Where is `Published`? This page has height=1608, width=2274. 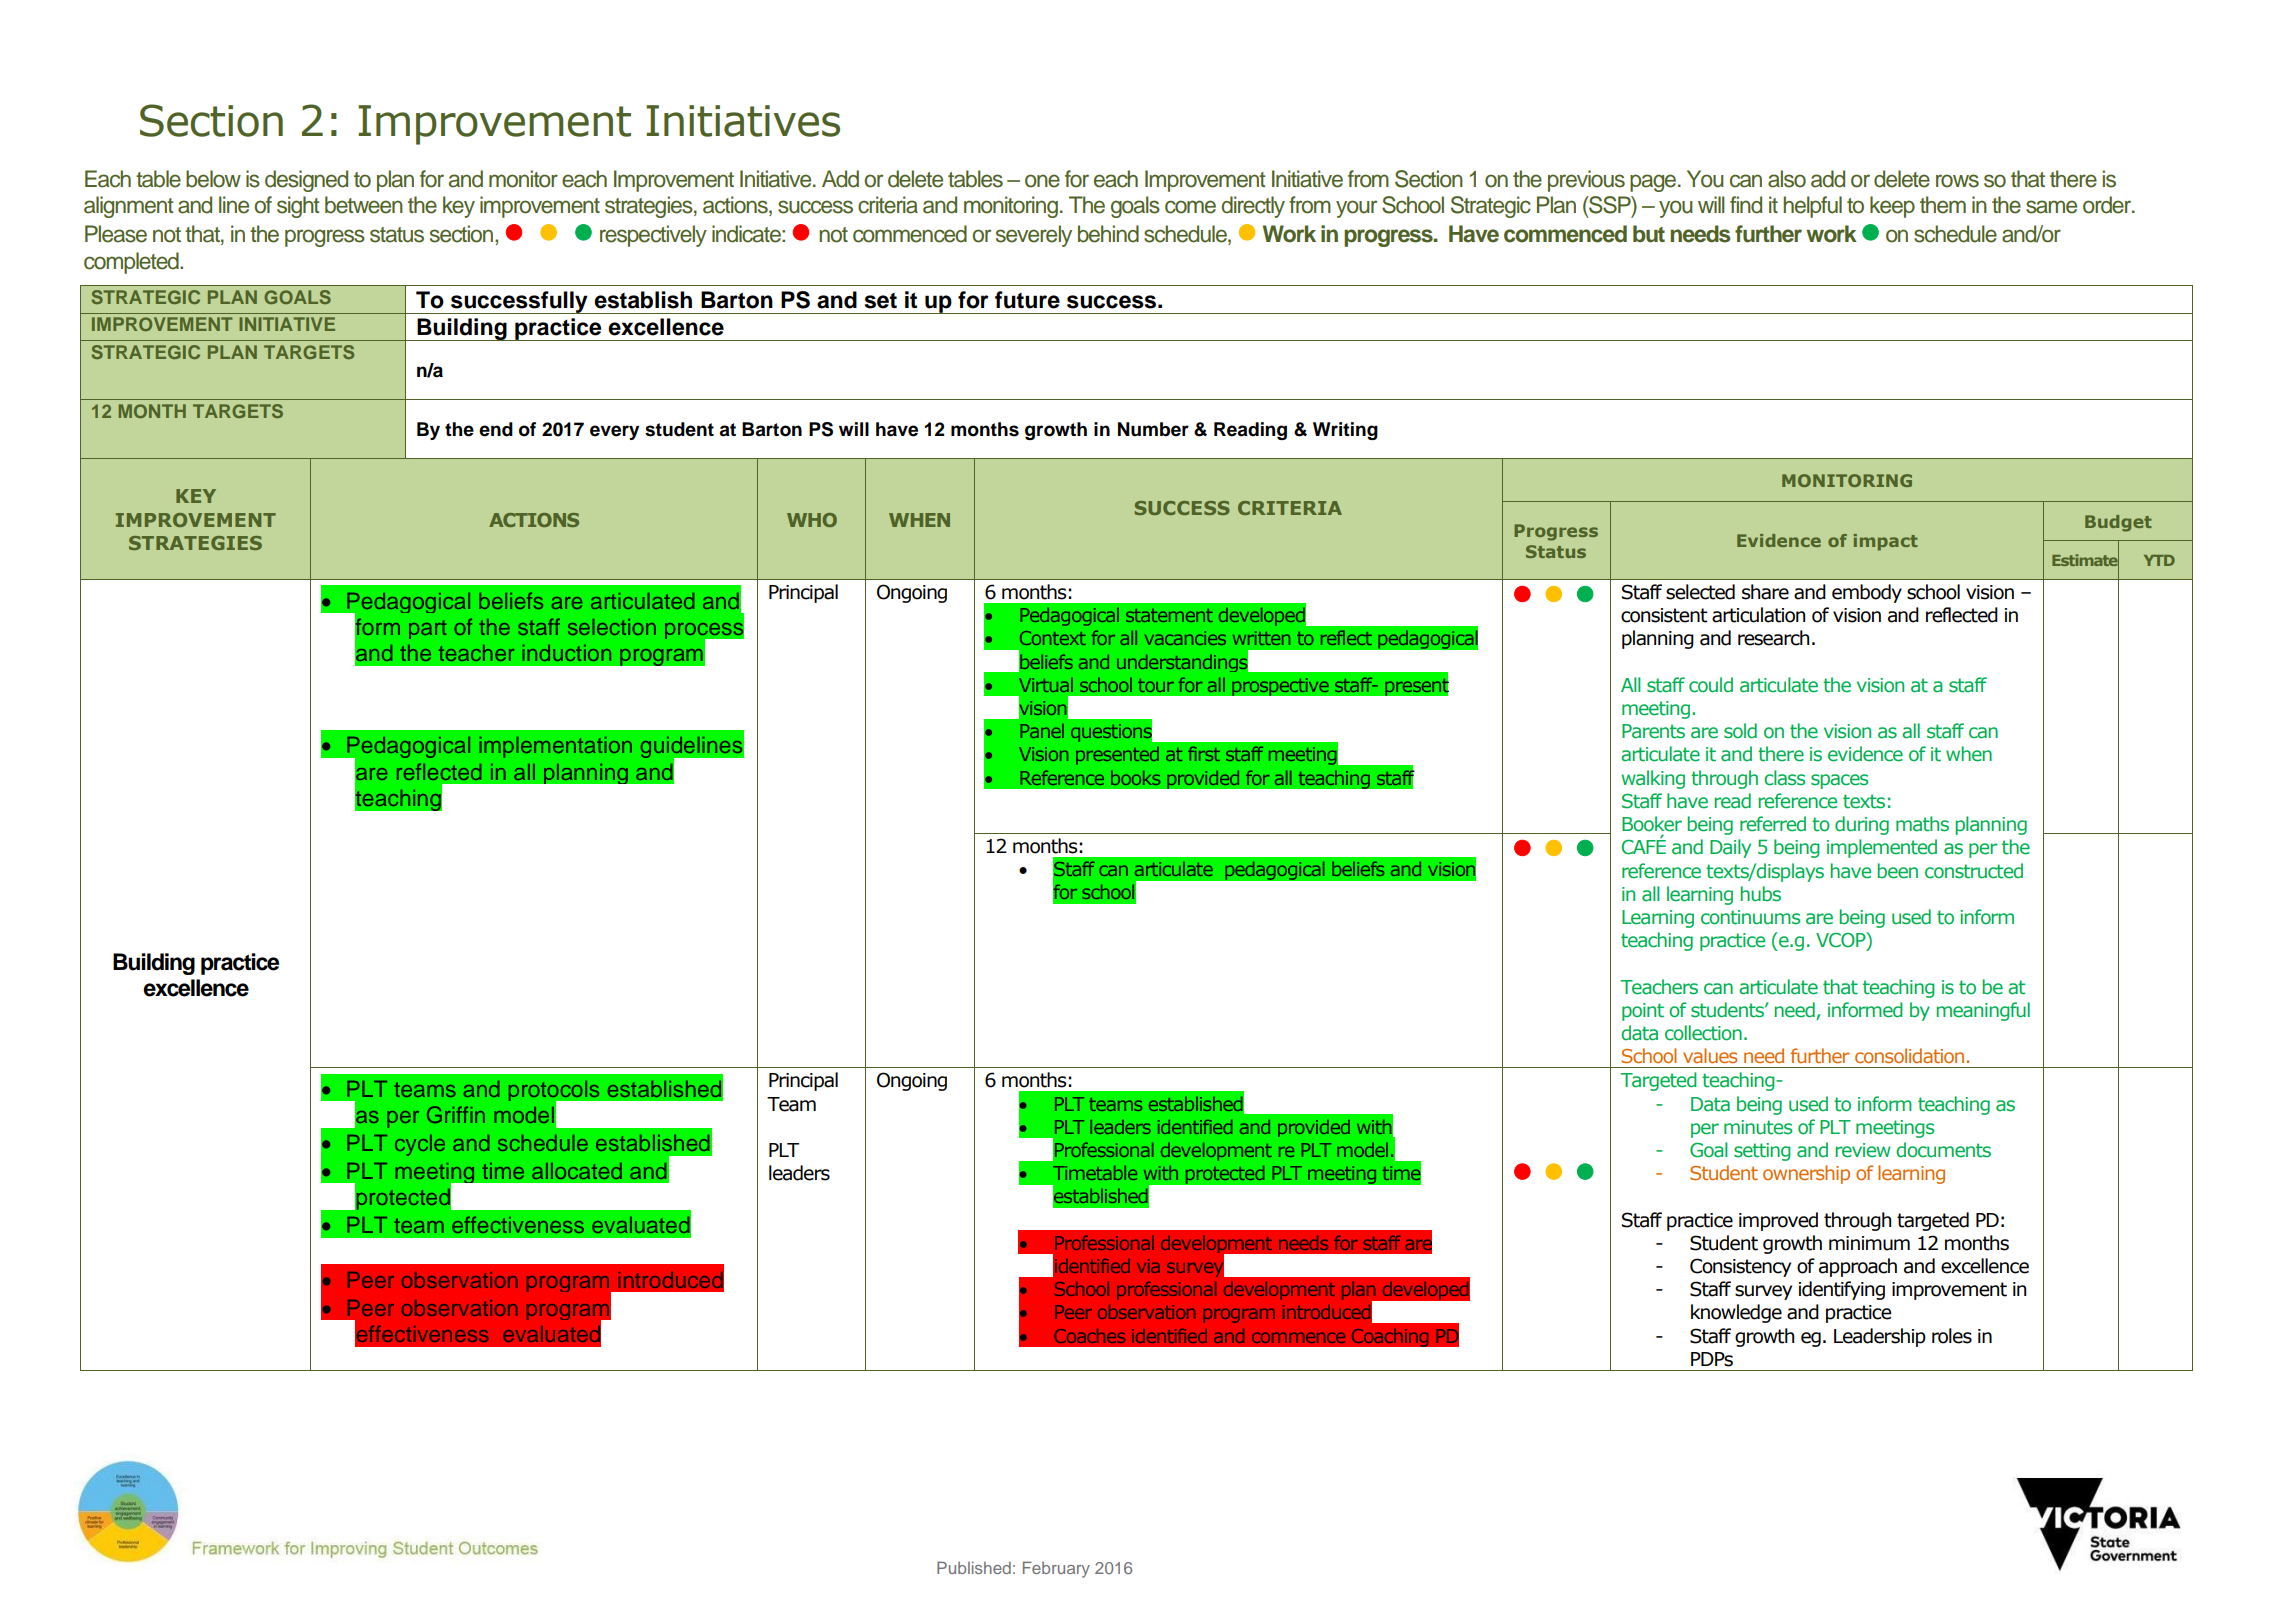
Published is located at coordinates (974, 1567).
